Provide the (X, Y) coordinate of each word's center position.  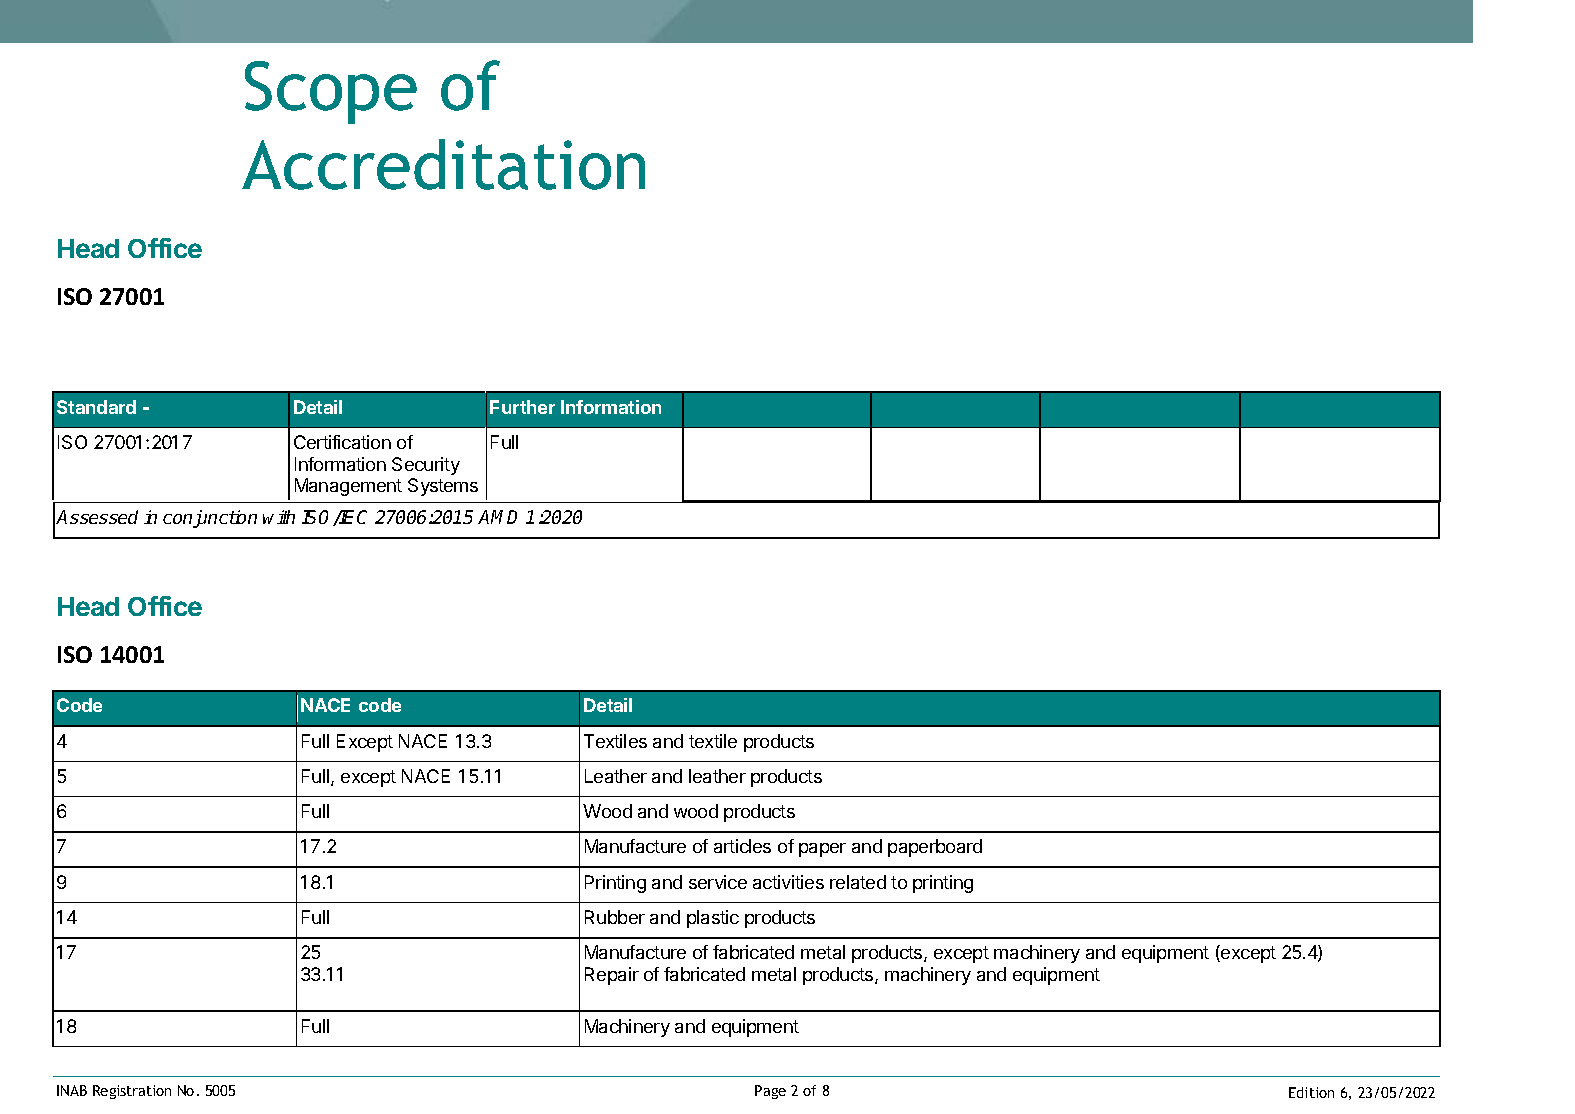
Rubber (615, 917)
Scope (331, 92)
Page (770, 1092)
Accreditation (443, 164)
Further (522, 407)
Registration (132, 1092)
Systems (443, 487)
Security (426, 466)
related (858, 882)
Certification (342, 442)
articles (742, 846)
